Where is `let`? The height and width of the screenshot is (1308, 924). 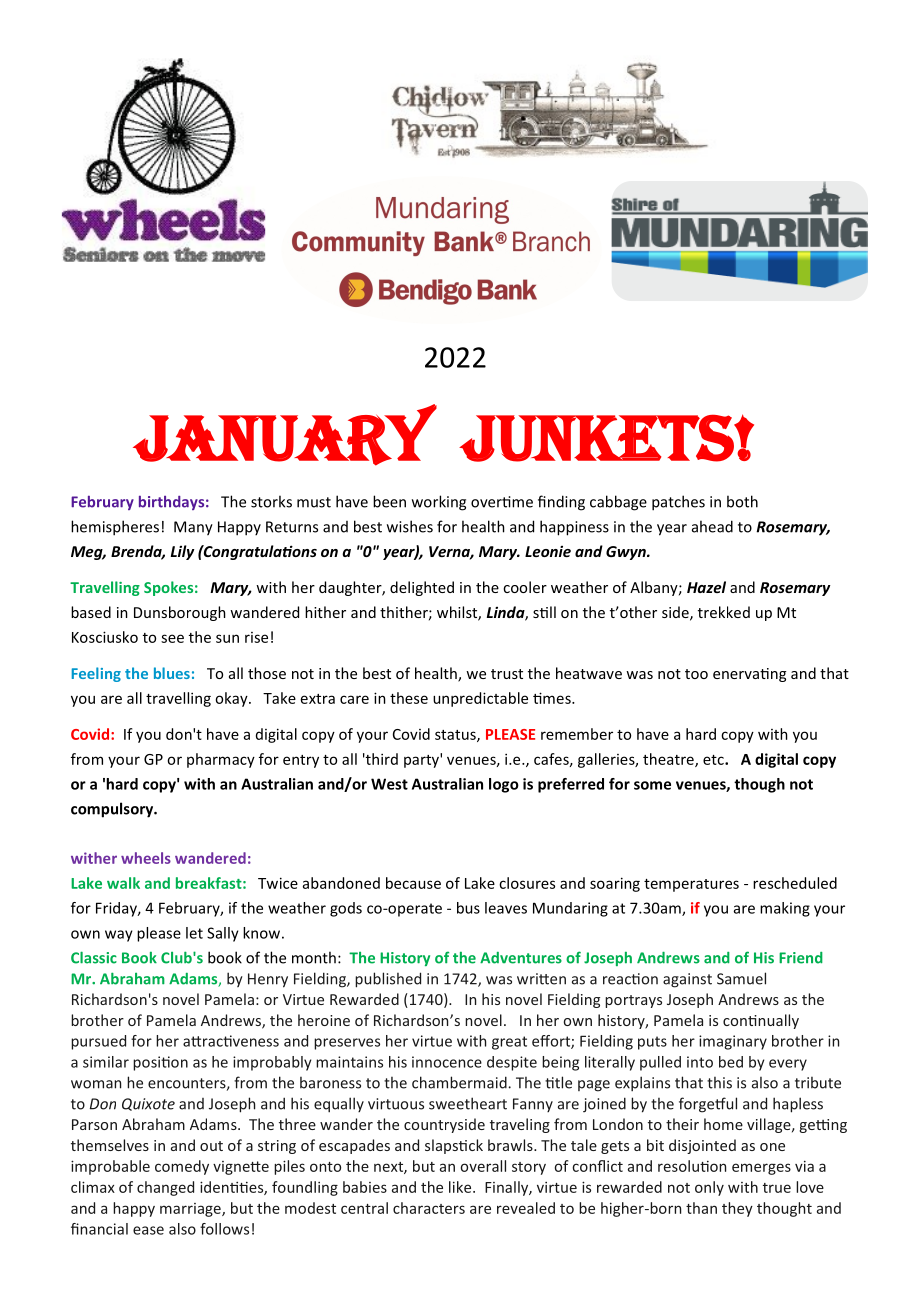 let is located at coordinates (194, 933).
